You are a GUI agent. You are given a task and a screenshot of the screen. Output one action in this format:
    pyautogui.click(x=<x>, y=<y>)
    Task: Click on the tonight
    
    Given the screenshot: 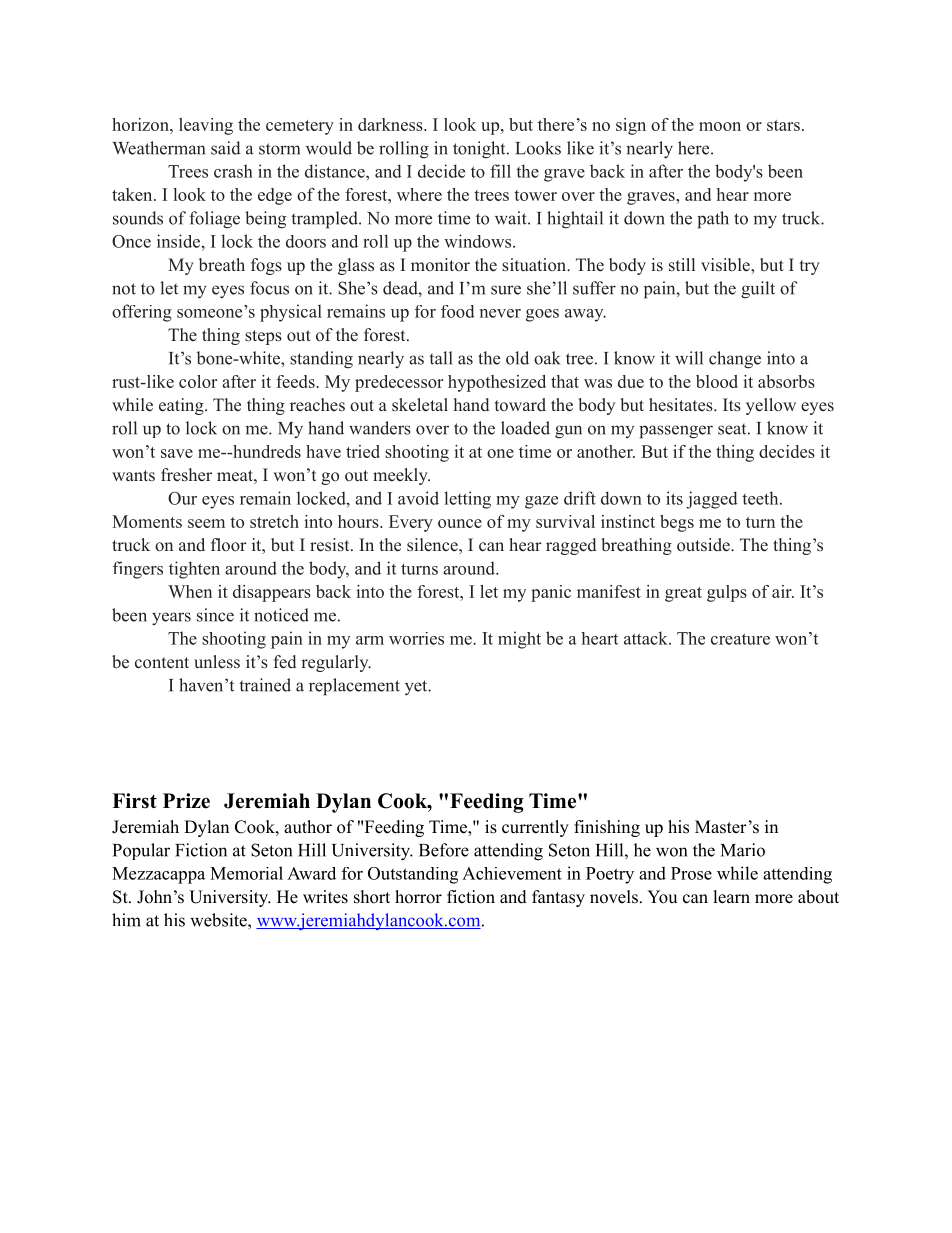 What is the action you would take?
    pyautogui.click(x=480, y=150)
